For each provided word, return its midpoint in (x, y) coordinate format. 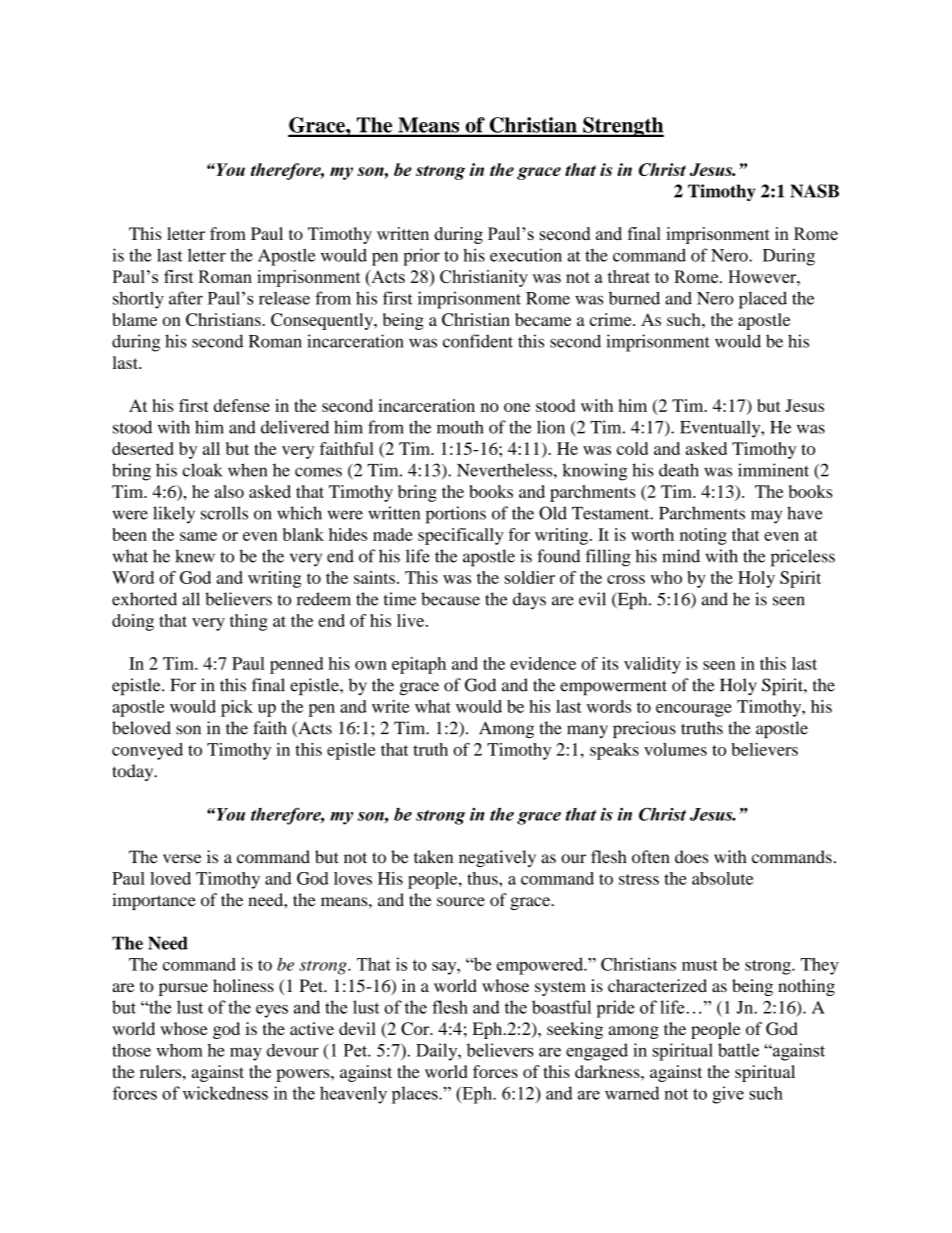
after (186, 298)
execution (526, 255)
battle (738, 1050)
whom (179, 1050)
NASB (814, 191)
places (416, 1095)
